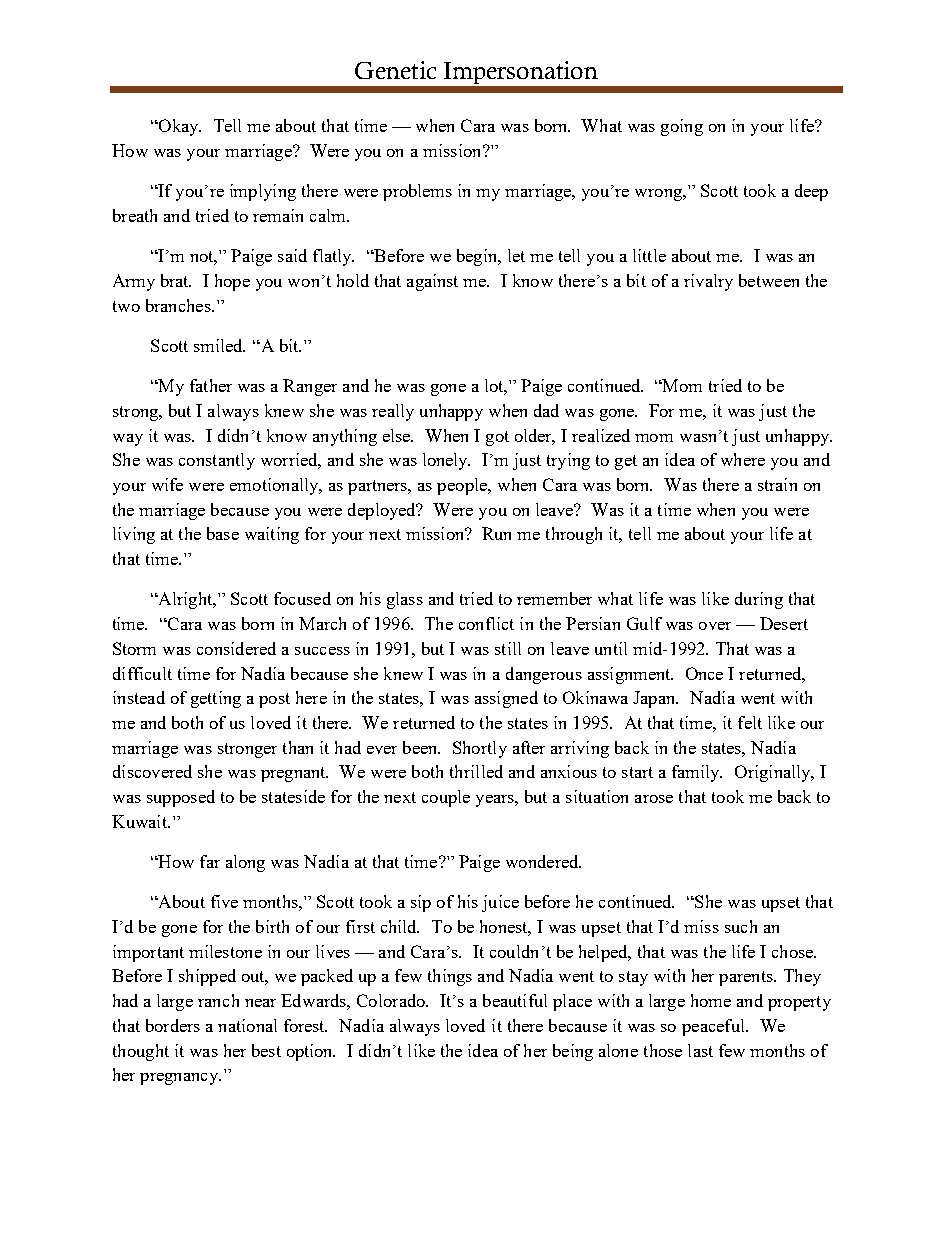  I want to click on got, so click(497, 438).
